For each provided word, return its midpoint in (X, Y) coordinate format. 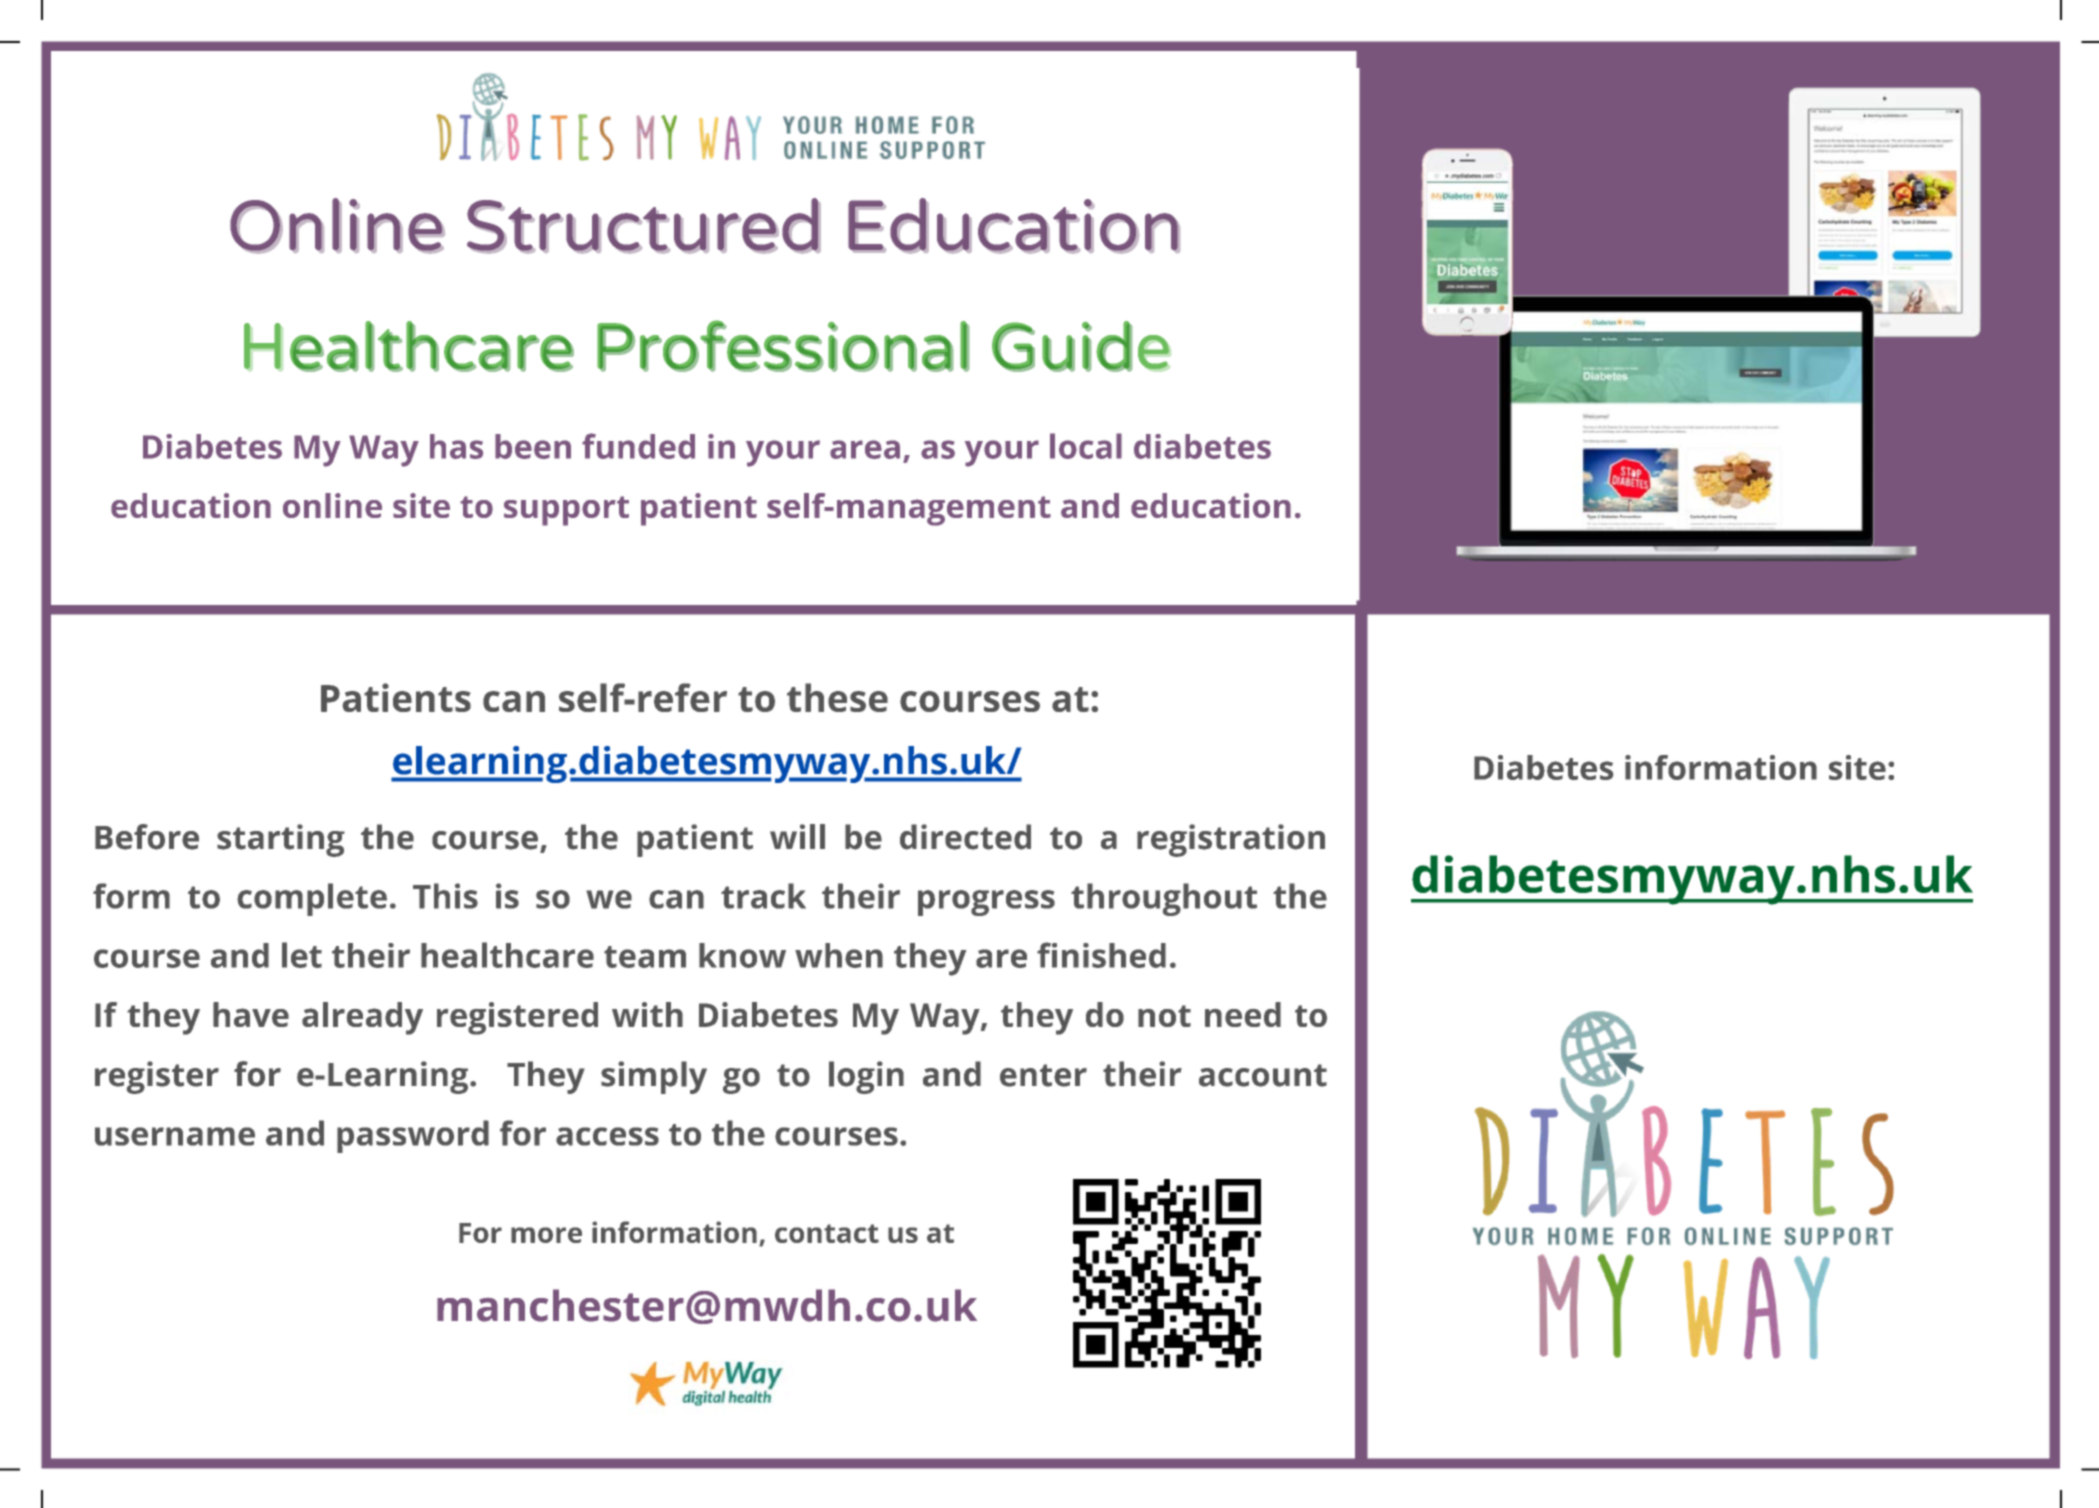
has (456, 446)
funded (638, 446)
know (742, 955)
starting (281, 840)
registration (1231, 840)
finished (1101, 955)
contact (827, 1233)
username (175, 1136)
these (837, 697)
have (251, 1014)
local (1086, 446)
